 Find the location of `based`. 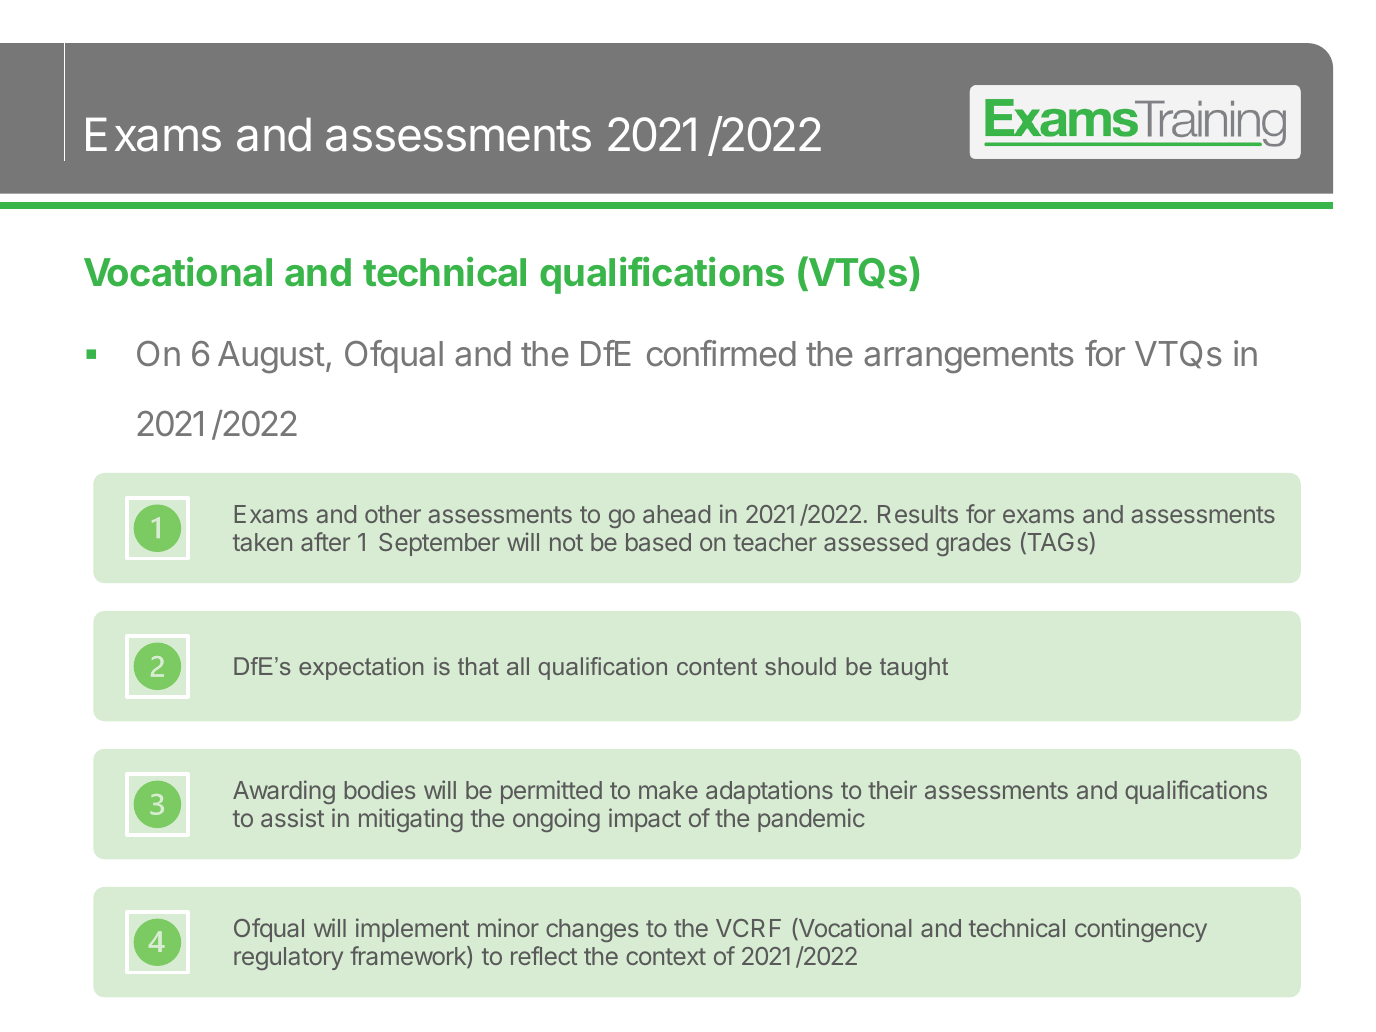

based is located at coordinates (658, 542).
